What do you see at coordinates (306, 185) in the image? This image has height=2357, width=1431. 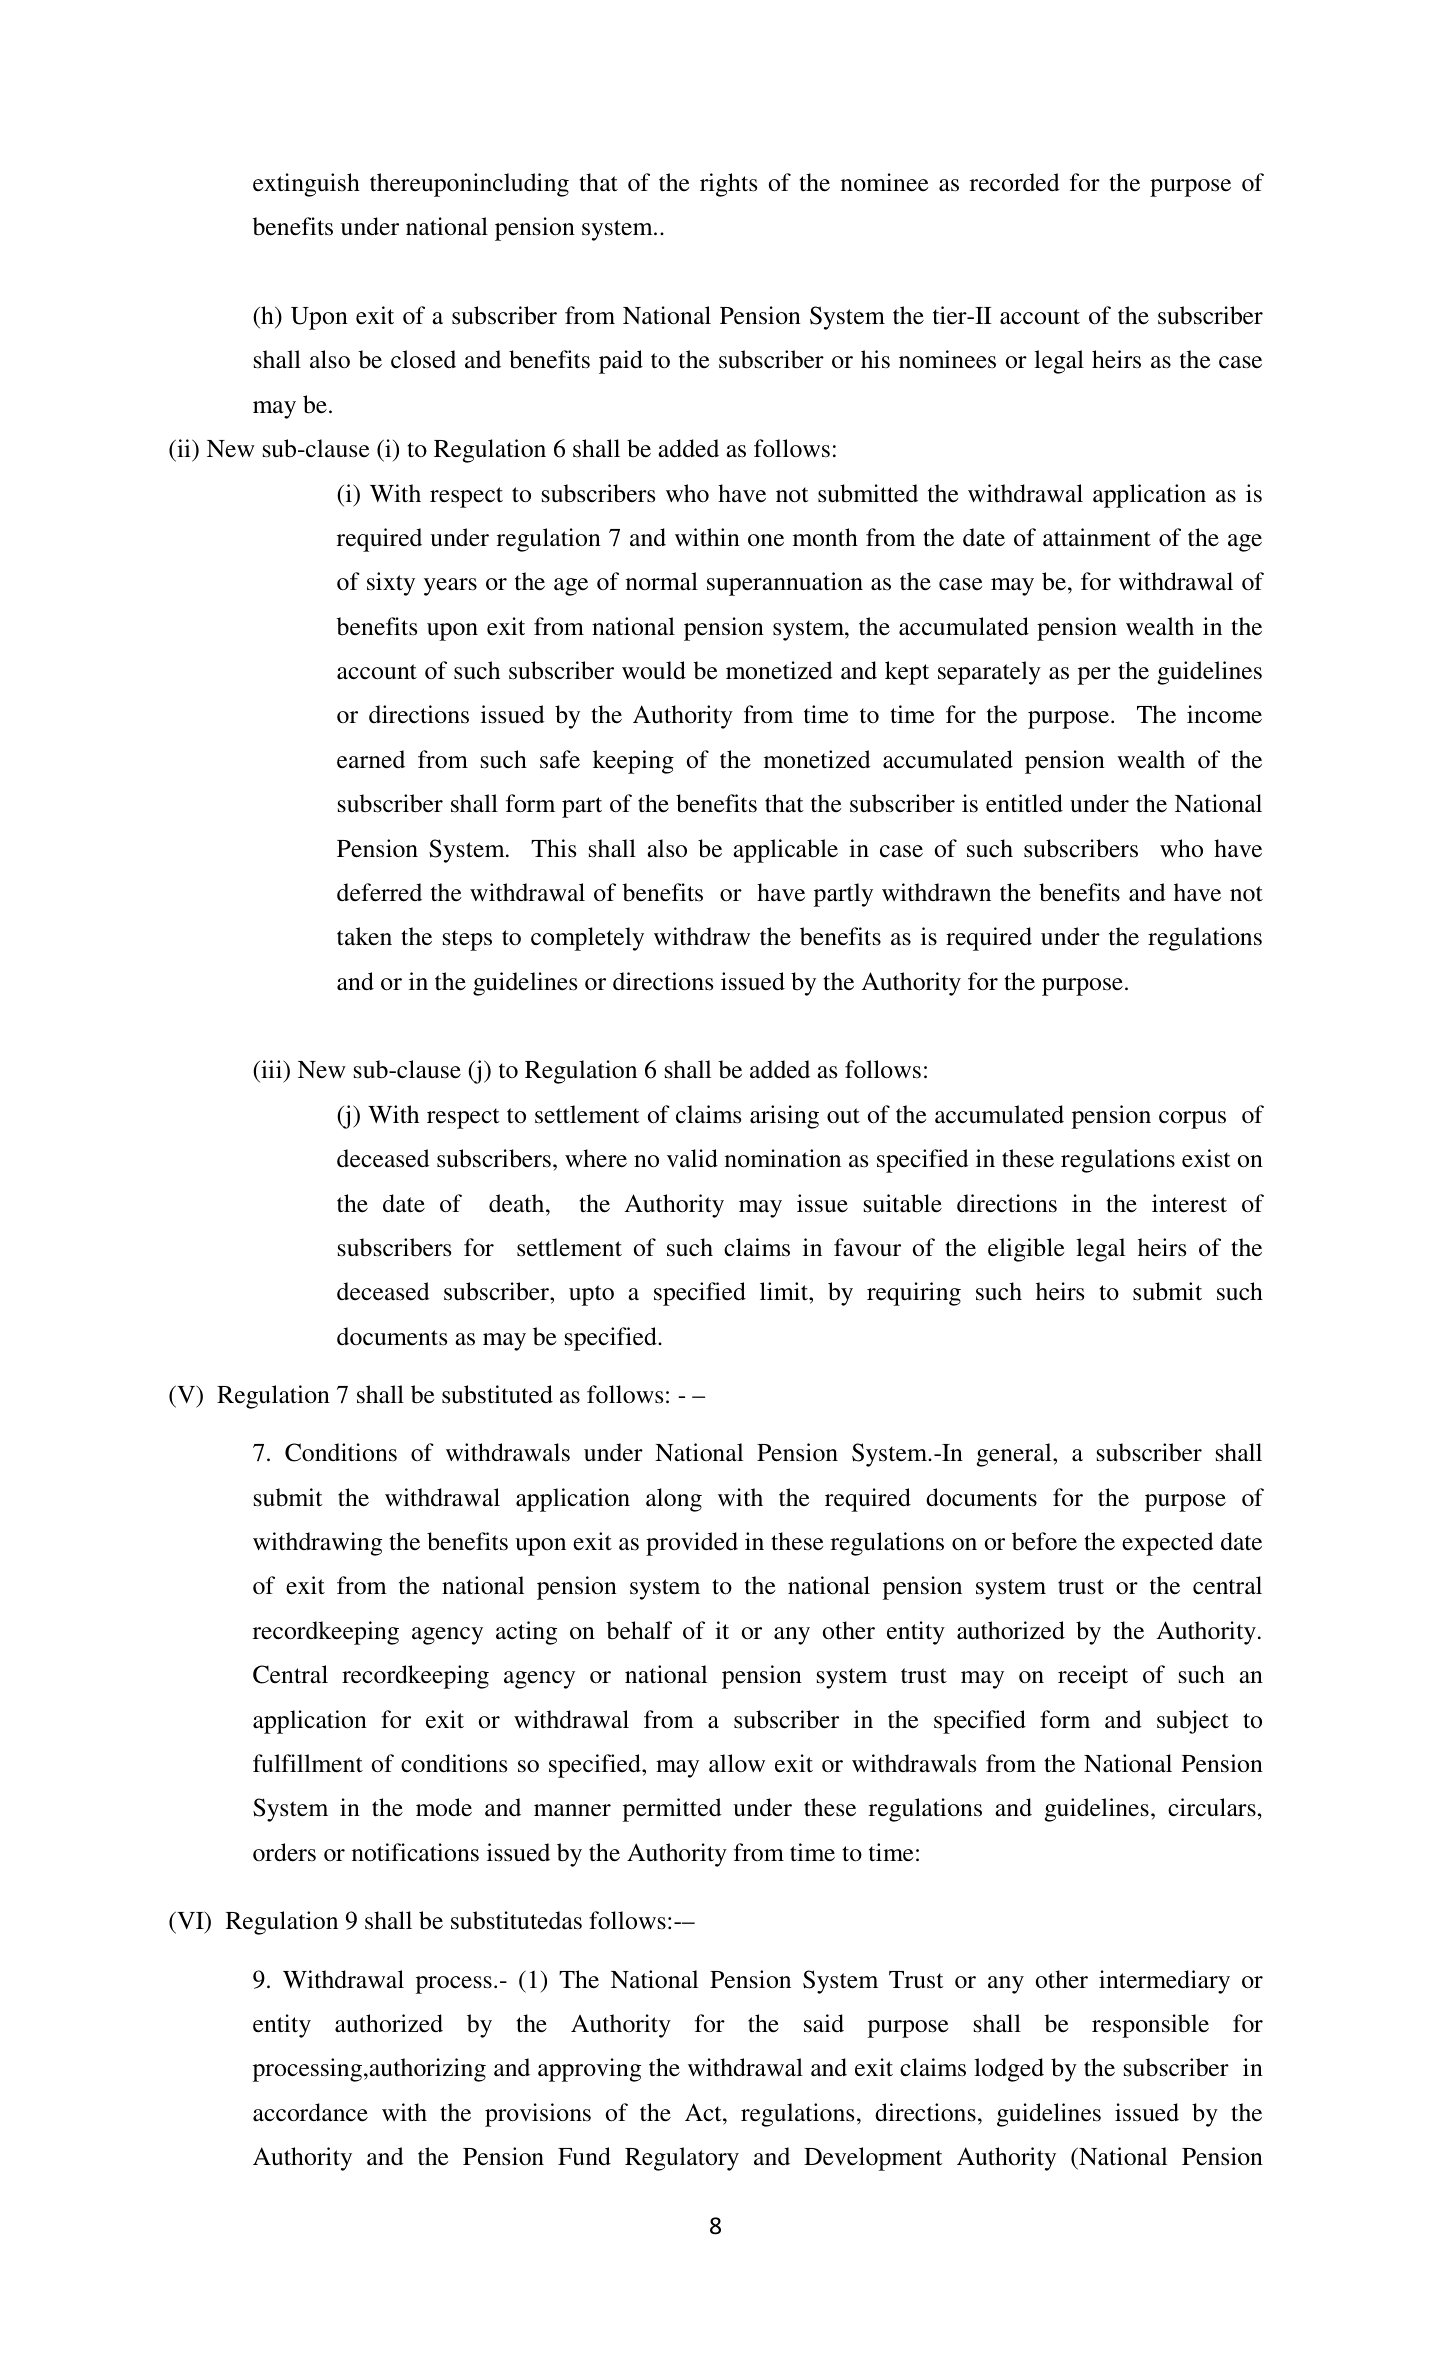 I see `extinguish` at bounding box center [306, 185].
